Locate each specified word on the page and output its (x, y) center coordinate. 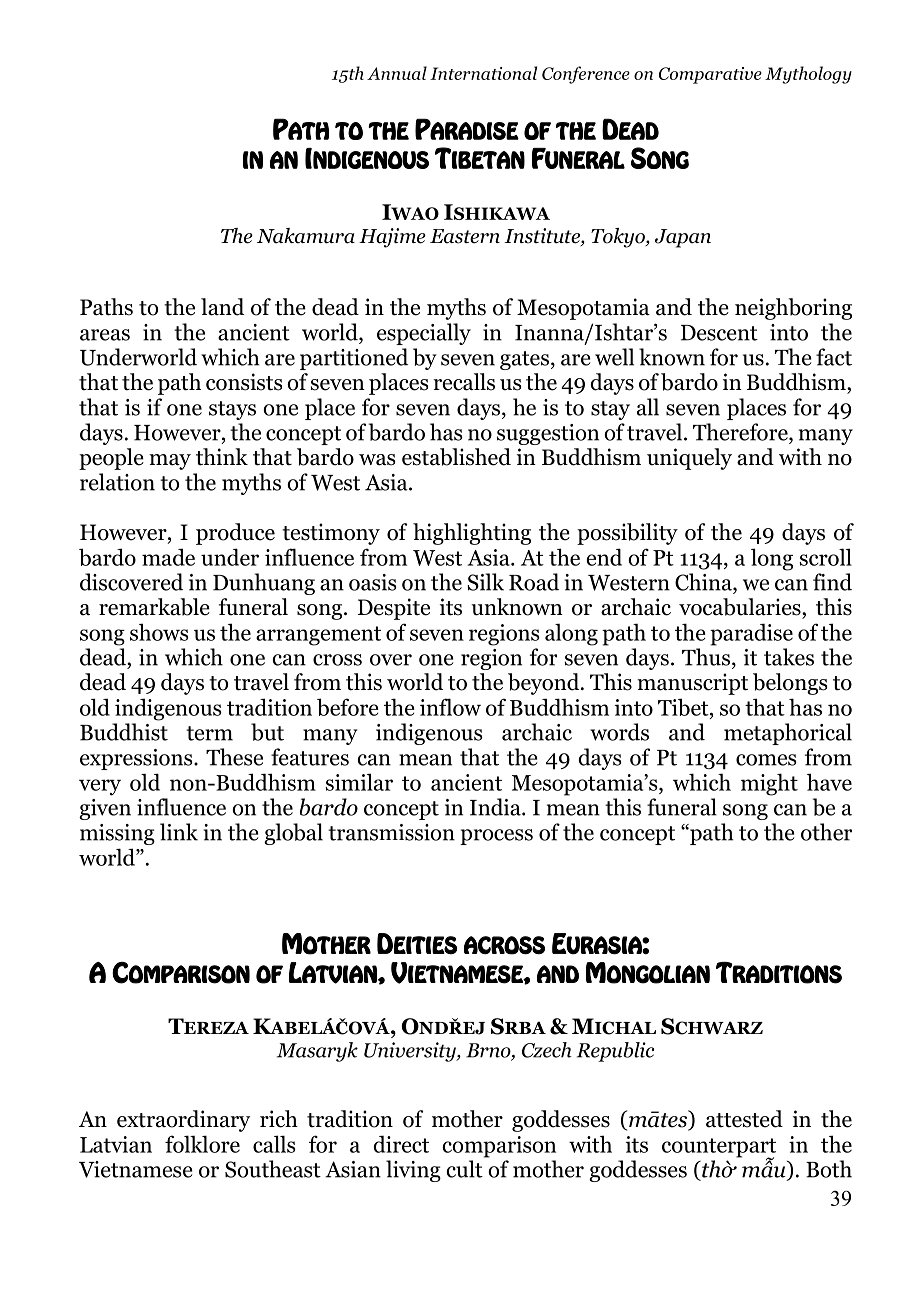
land (222, 307)
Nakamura (306, 236)
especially (424, 334)
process (496, 837)
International (483, 73)
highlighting (472, 534)
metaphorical (788, 734)
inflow (450, 707)
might (769, 784)
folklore (202, 1144)
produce (235, 534)
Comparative (710, 75)
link (179, 832)
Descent (719, 333)
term (209, 733)
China (704, 582)
